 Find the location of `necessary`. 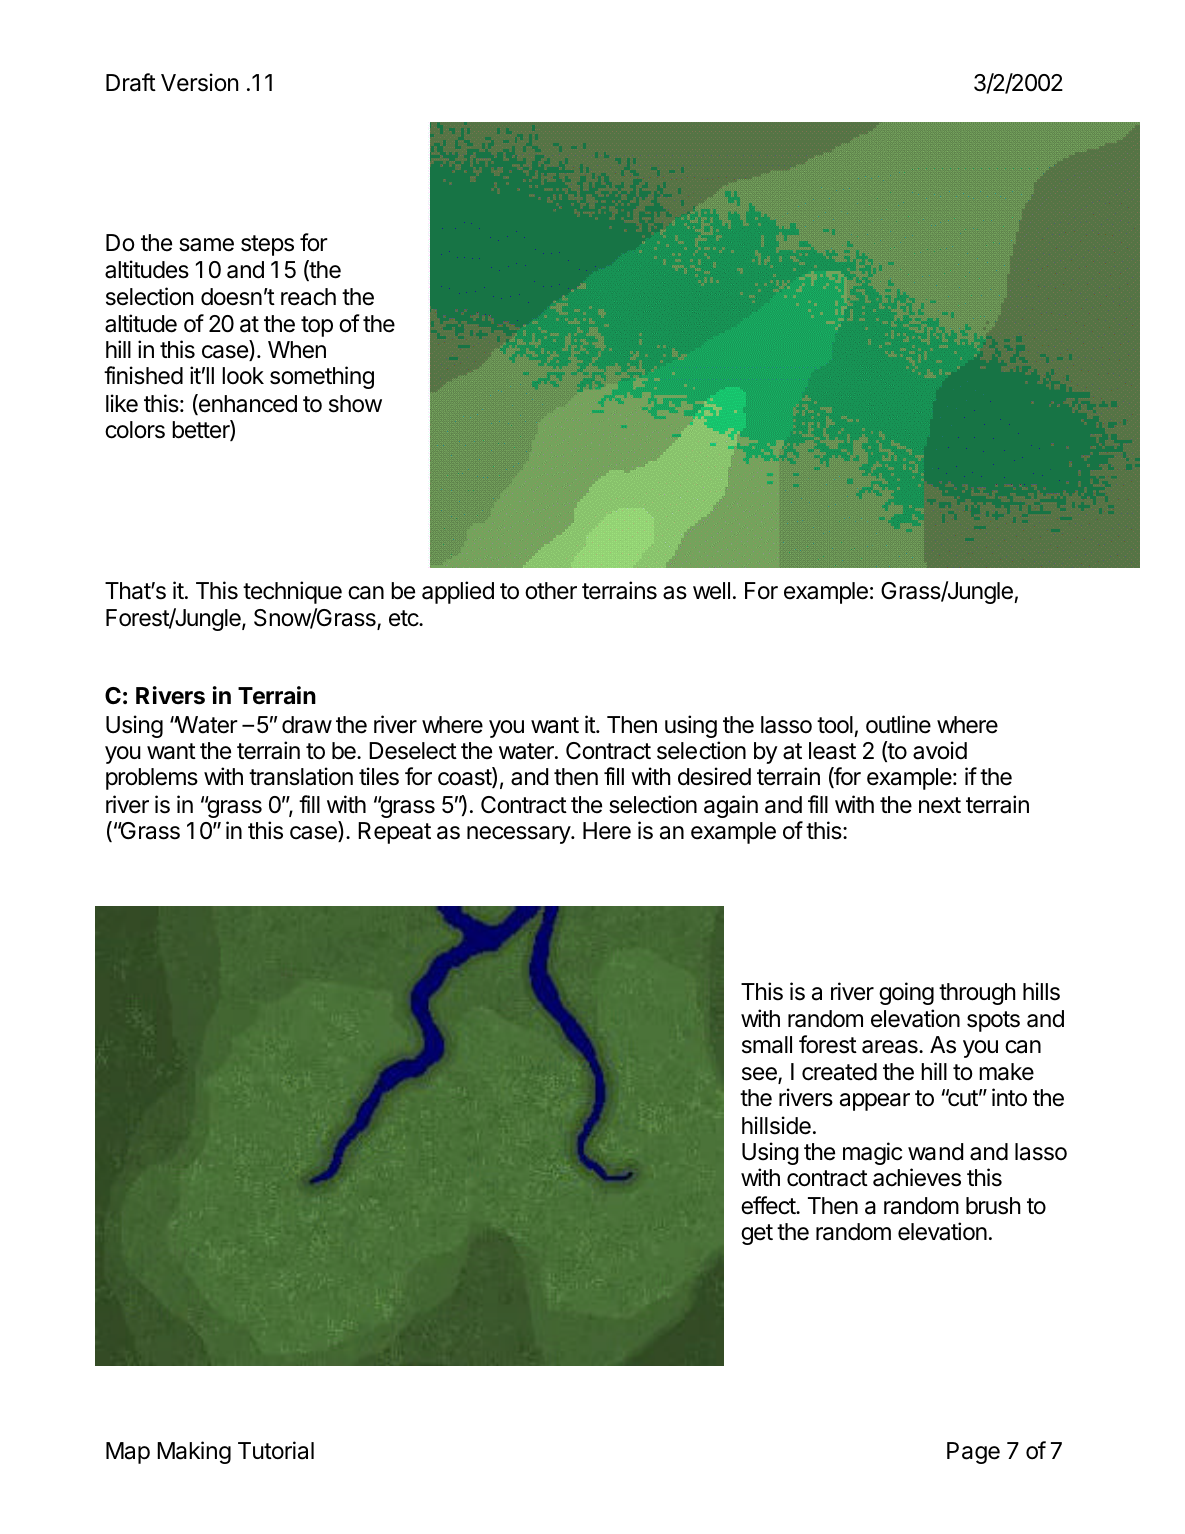

necessary is located at coordinates (519, 835).
